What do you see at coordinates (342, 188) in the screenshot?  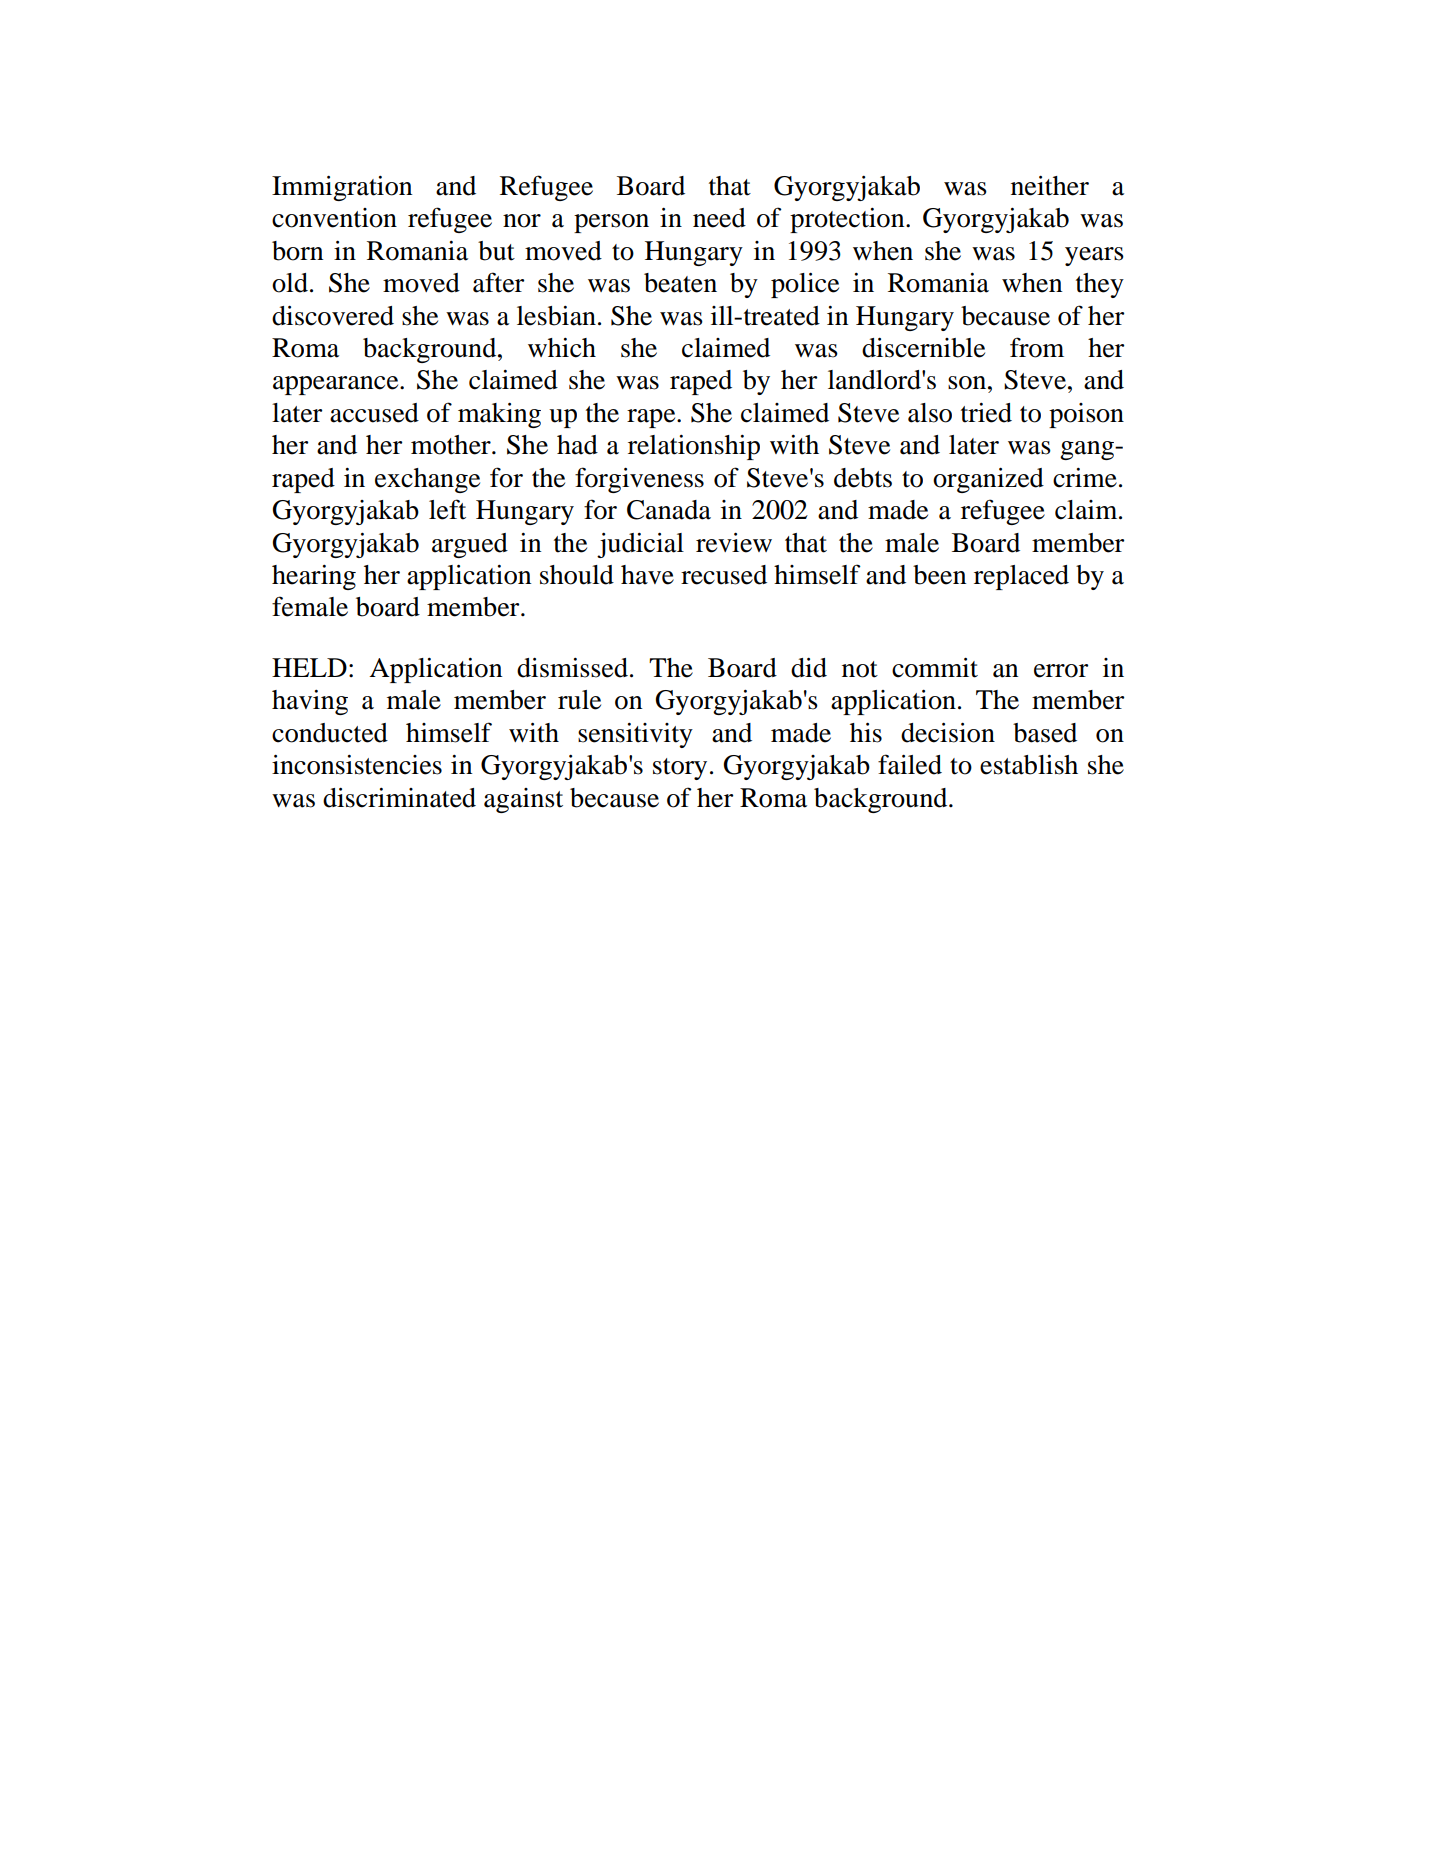 I see `Immigration` at bounding box center [342, 188].
